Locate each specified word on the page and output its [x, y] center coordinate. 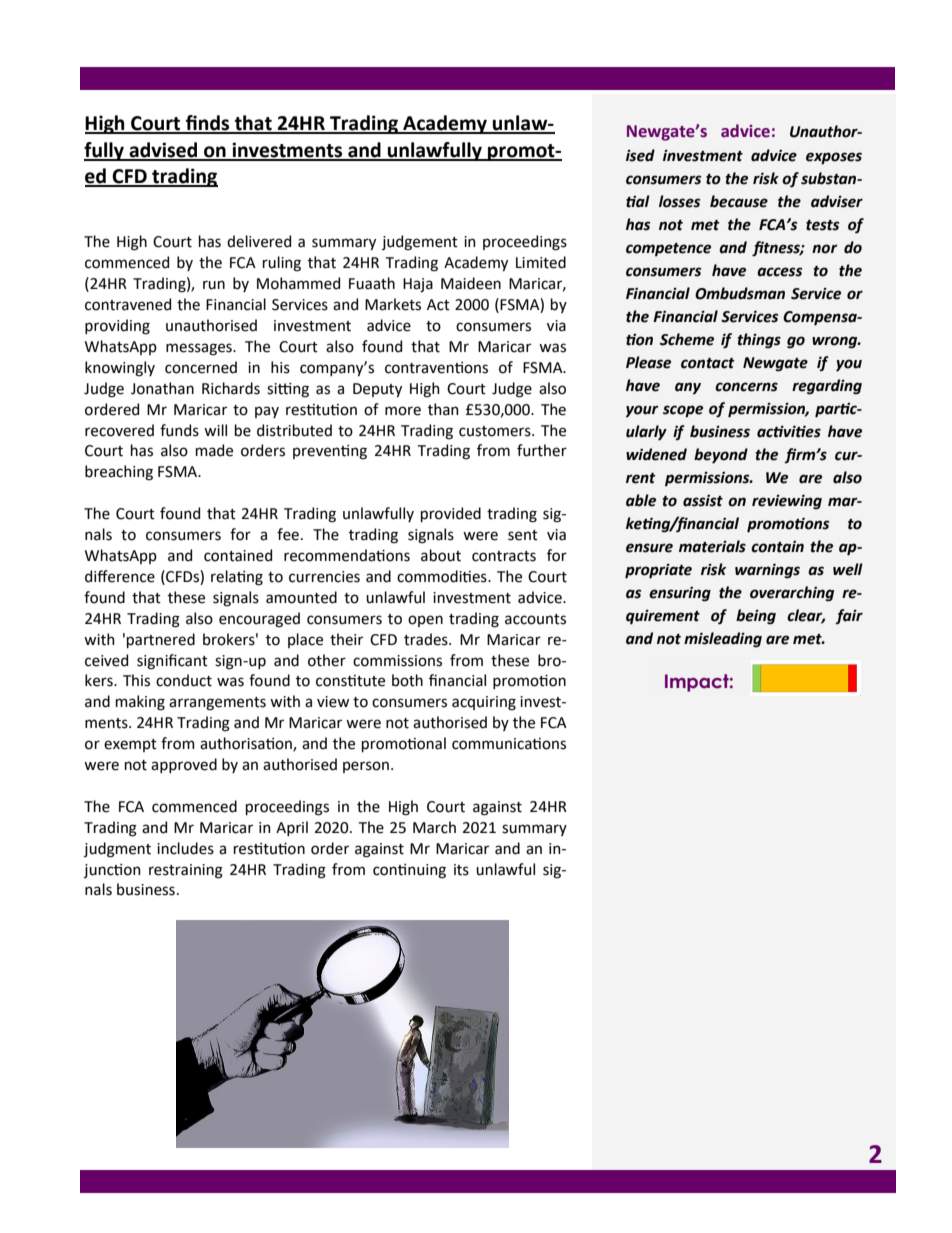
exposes [834, 158]
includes [185, 848]
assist [703, 501]
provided [451, 514]
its [461, 870]
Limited [541, 262]
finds [208, 124]
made [214, 450]
